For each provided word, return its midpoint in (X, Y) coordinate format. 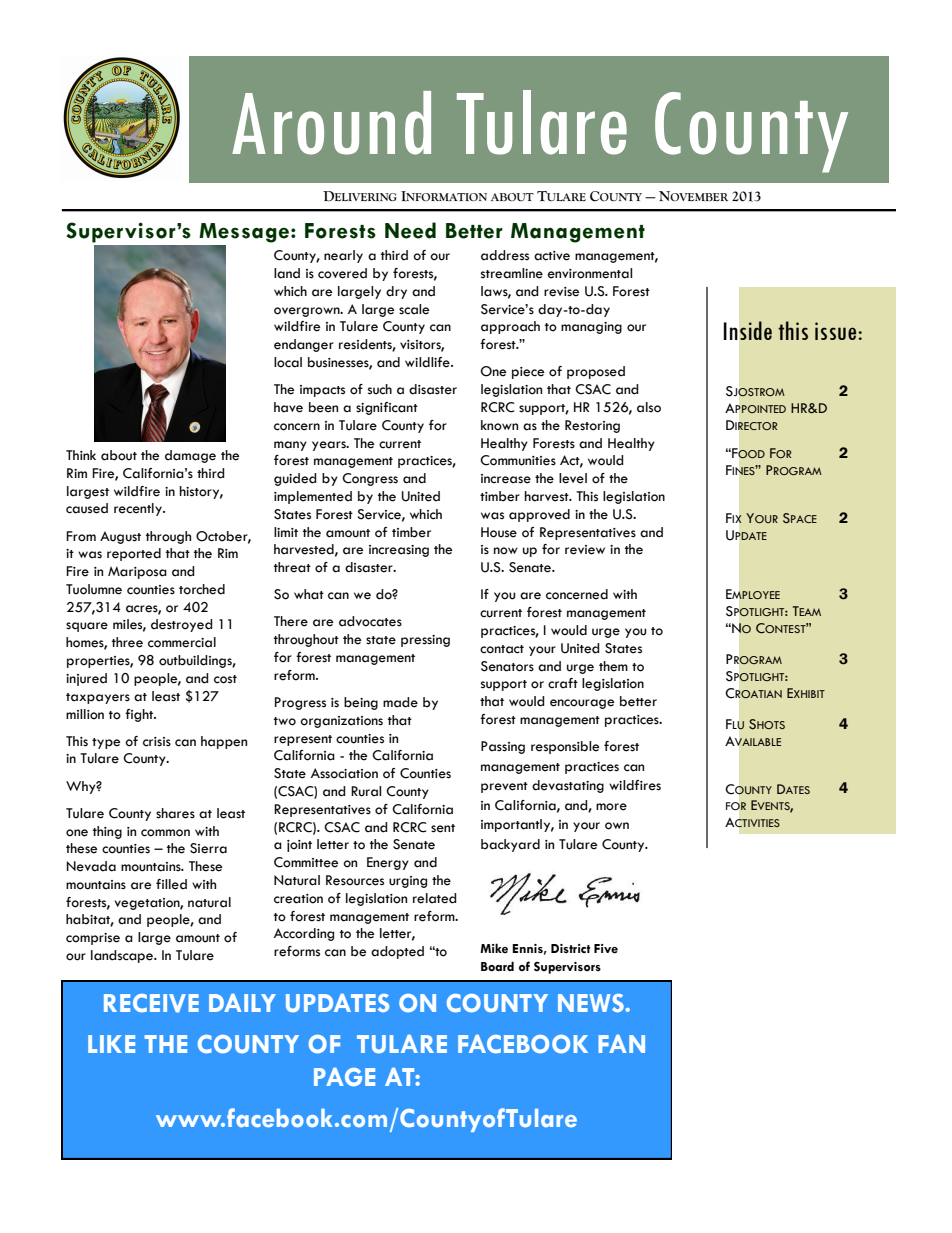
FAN (621, 1044)
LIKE (111, 1044)
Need (410, 230)
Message (244, 233)
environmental (590, 273)
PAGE (344, 1077)
